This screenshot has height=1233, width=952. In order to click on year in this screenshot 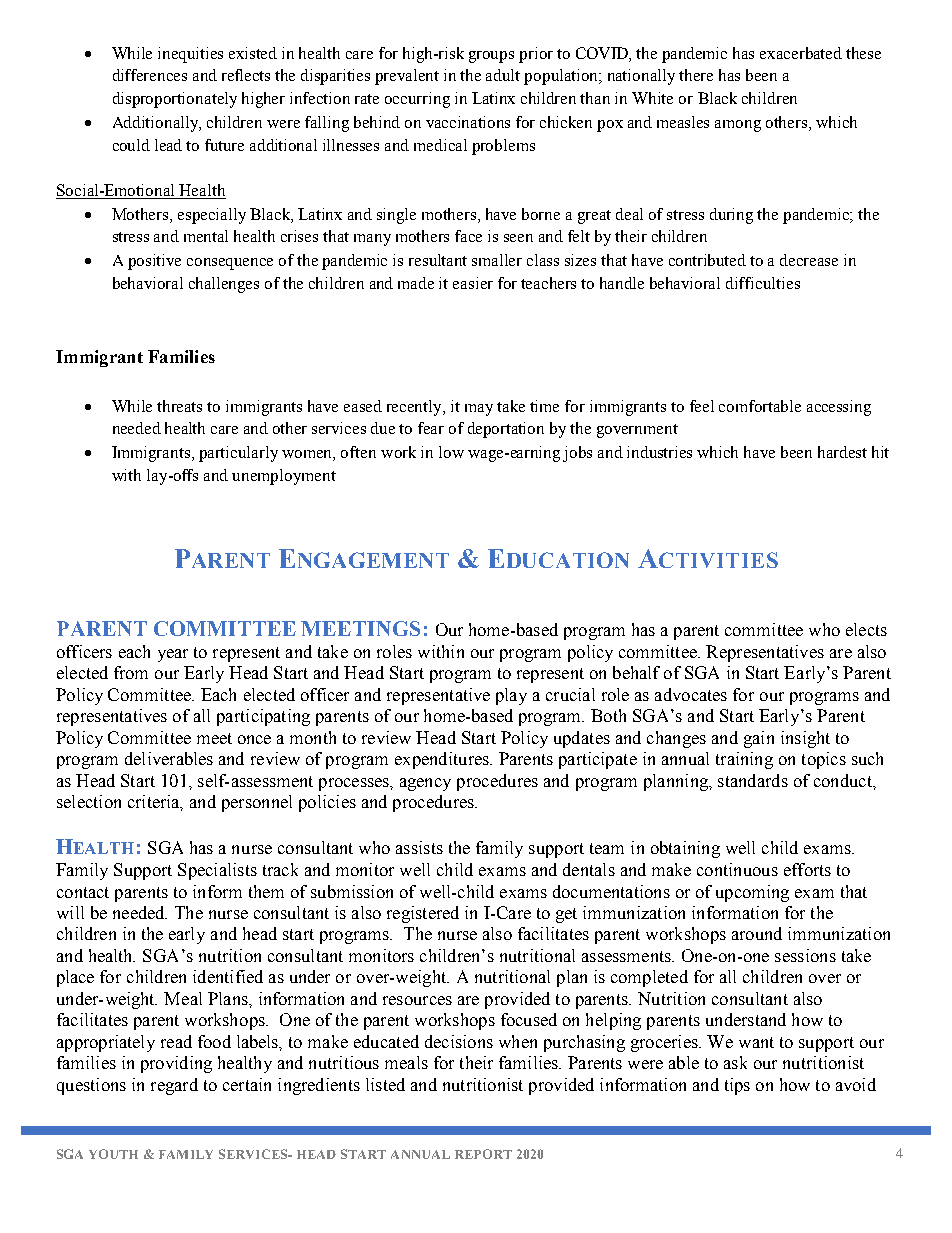, I will do `click(173, 655)`.
